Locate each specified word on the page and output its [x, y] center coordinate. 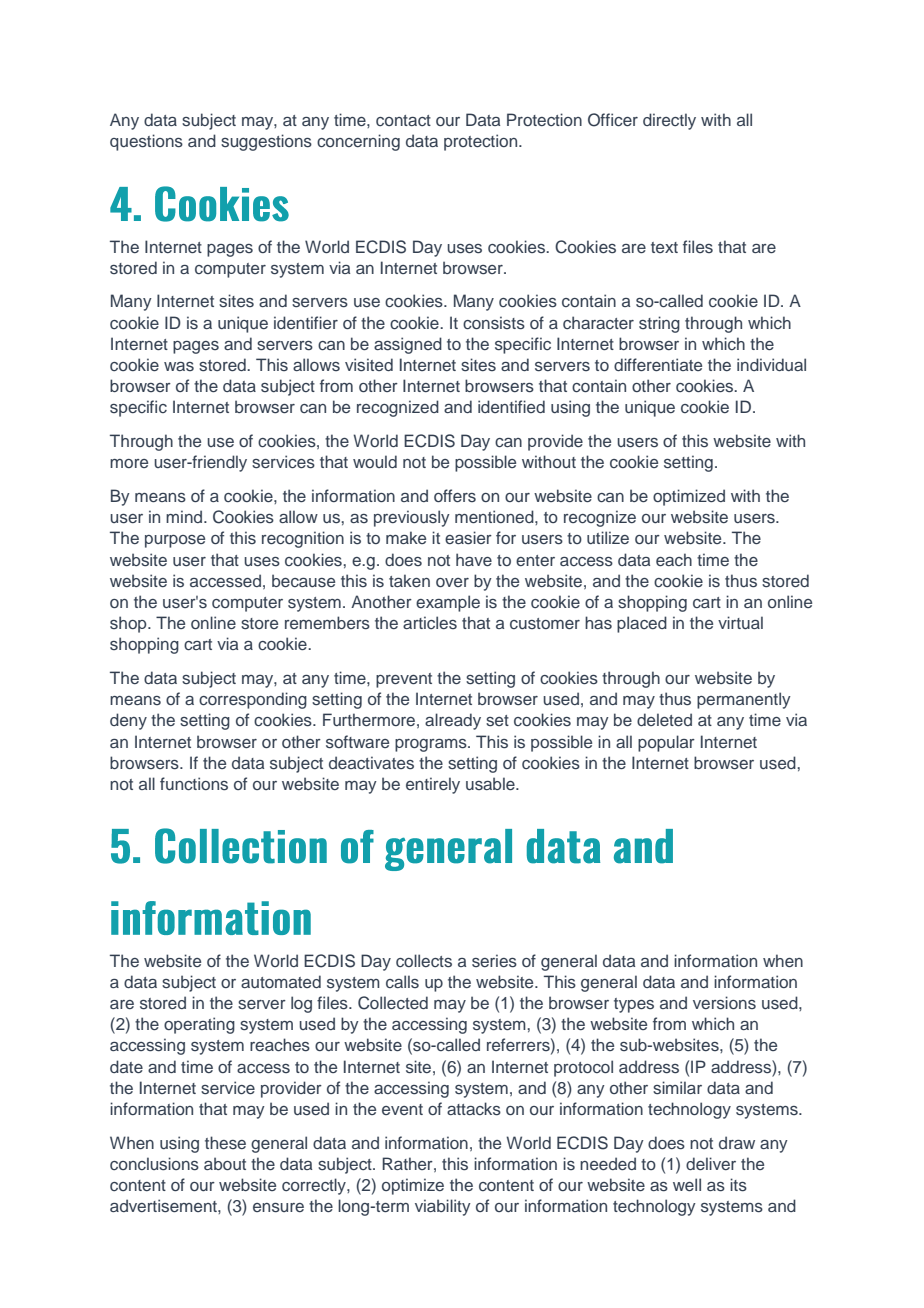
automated [281, 981]
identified [511, 406]
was [179, 366]
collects [424, 961]
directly [669, 121]
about [225, 1163]
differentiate [658, 364]
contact [403, 120]
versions [724, 1003]
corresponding [253, 700]
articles [430, 622]
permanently [744, 700]
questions [146, 142]
